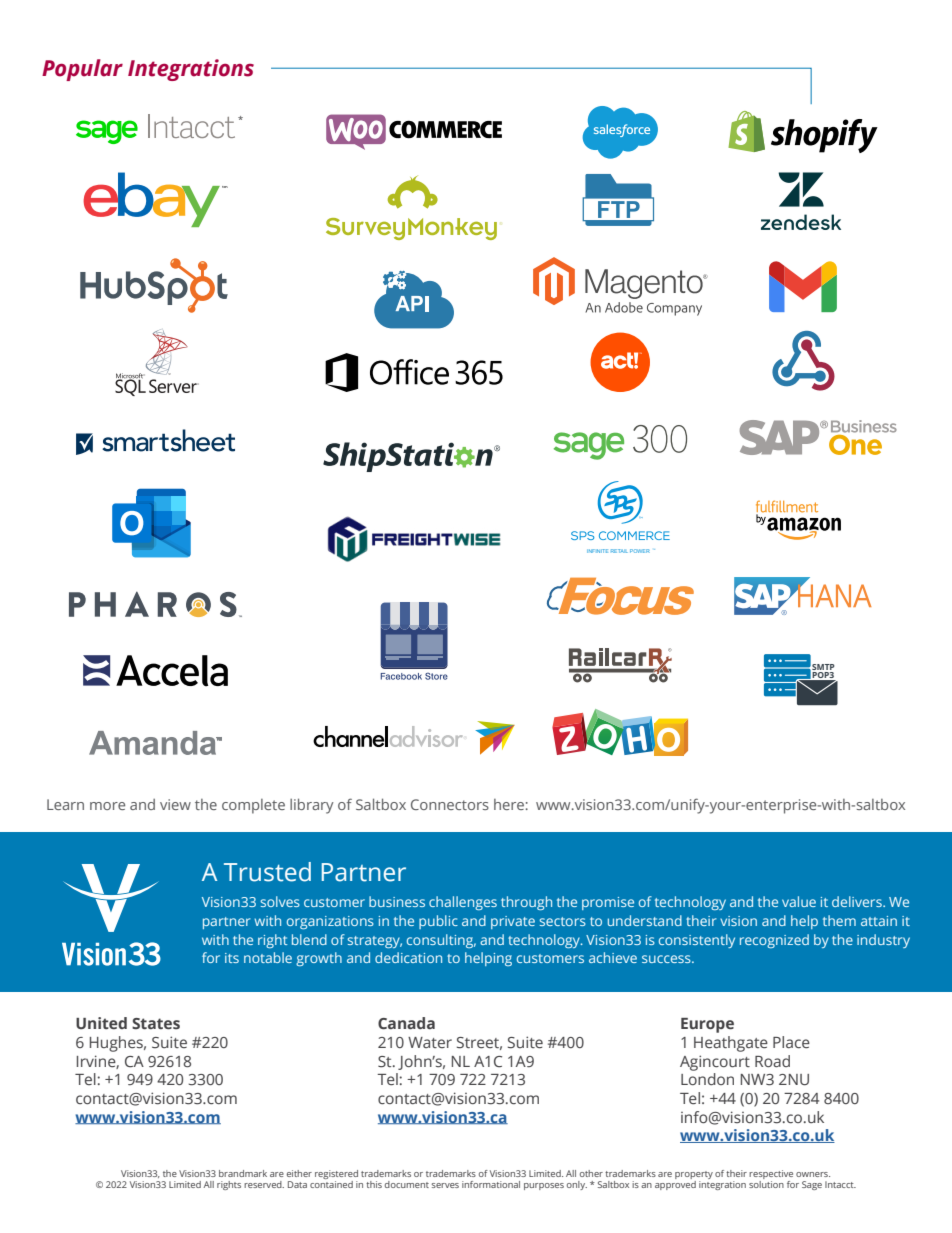  I want to click on challenges, so click(463, 903).
